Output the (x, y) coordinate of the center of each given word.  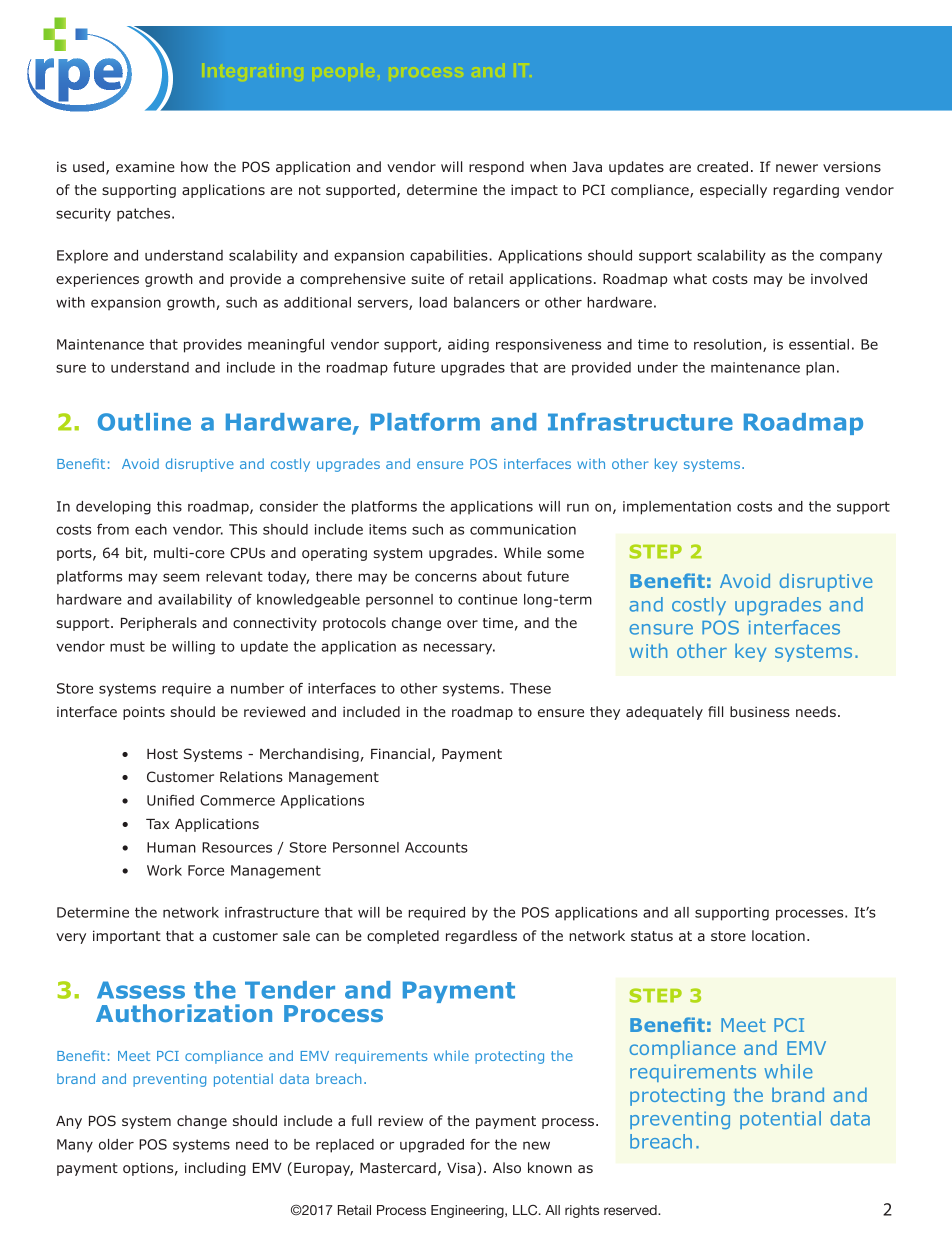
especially (733, 191)
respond (496, 168)
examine (145, 166)
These (530, 688)
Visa (461, 1167)
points (144, 713)
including (215, 1169)
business (760, 711)
